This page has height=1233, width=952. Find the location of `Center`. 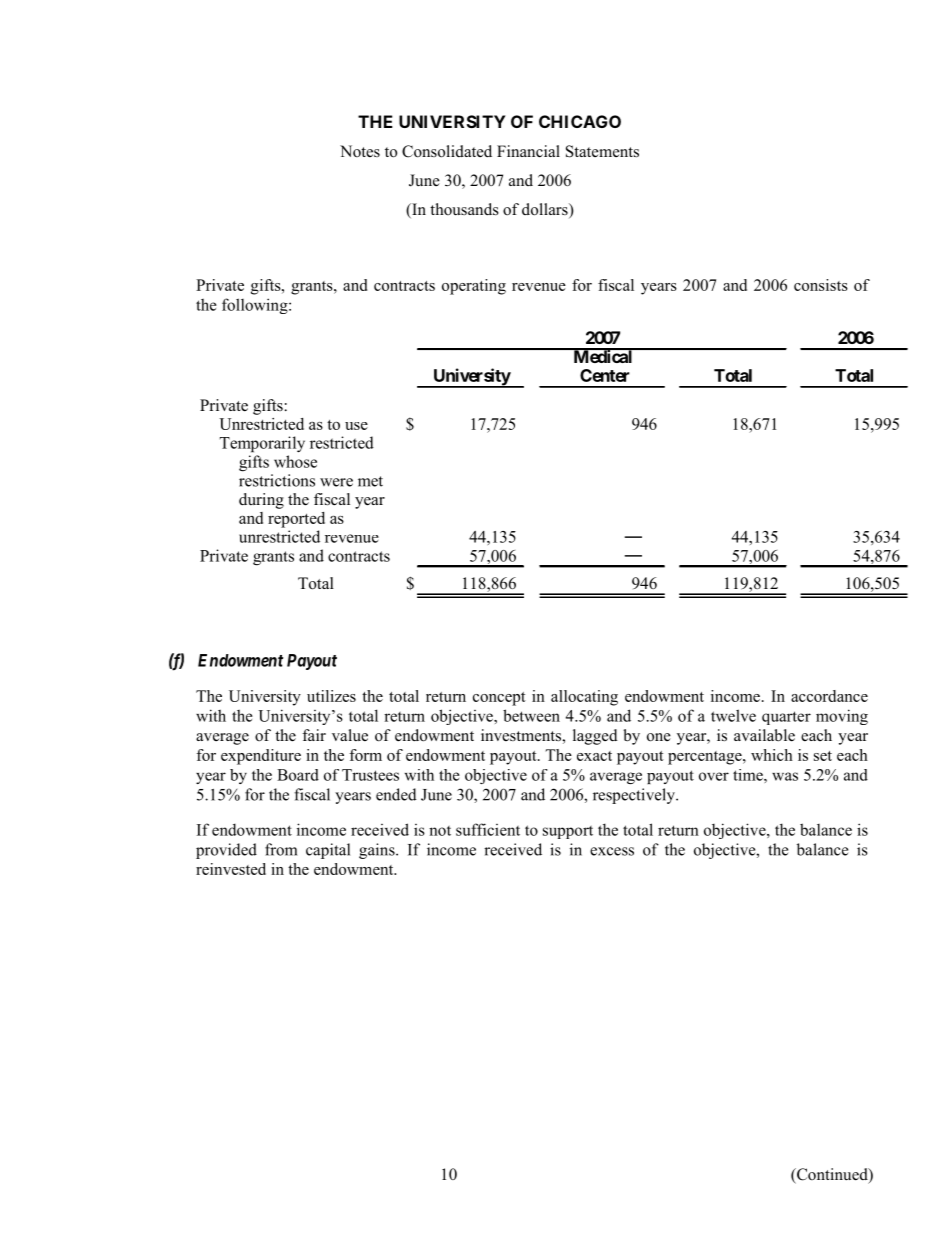

Center is located at coordinates (605, 375).
